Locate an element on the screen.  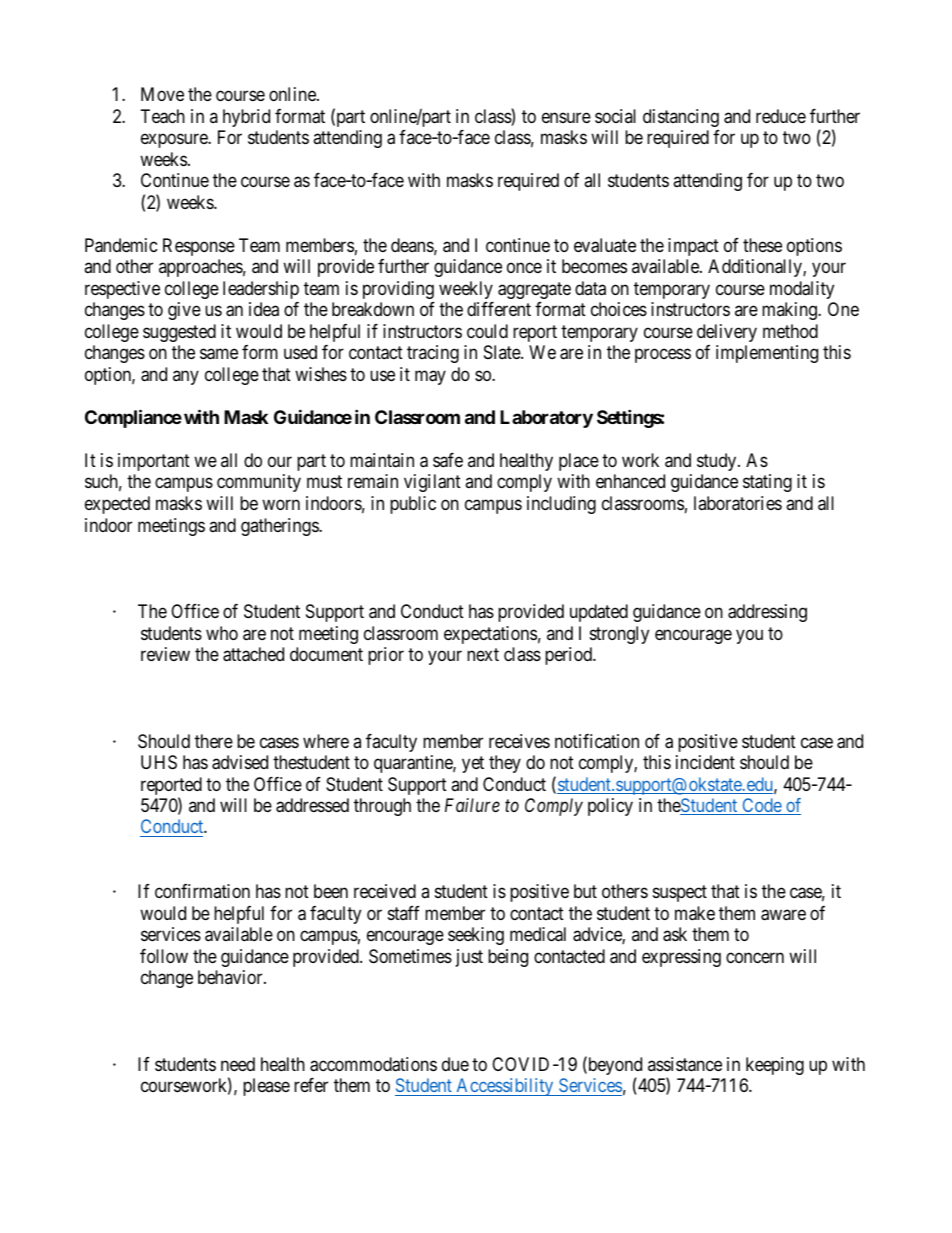
ensure is located at coordinates (566, 117).
